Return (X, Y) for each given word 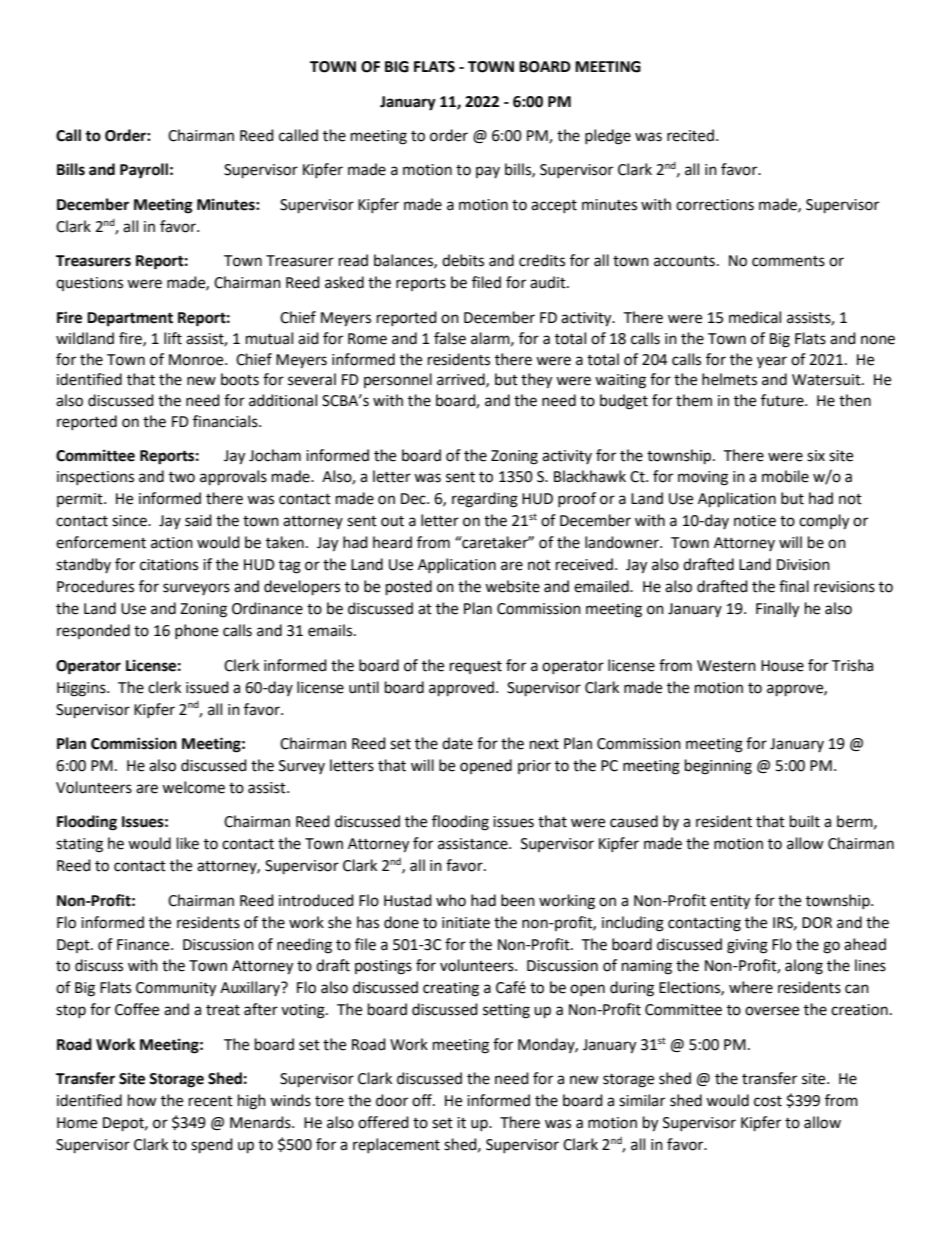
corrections (715, 205)
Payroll (144, 171)
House (782, 666)
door (392, 1100)
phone (196, 631)
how (142, 1100)
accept (554, 206)
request (476, 667)
